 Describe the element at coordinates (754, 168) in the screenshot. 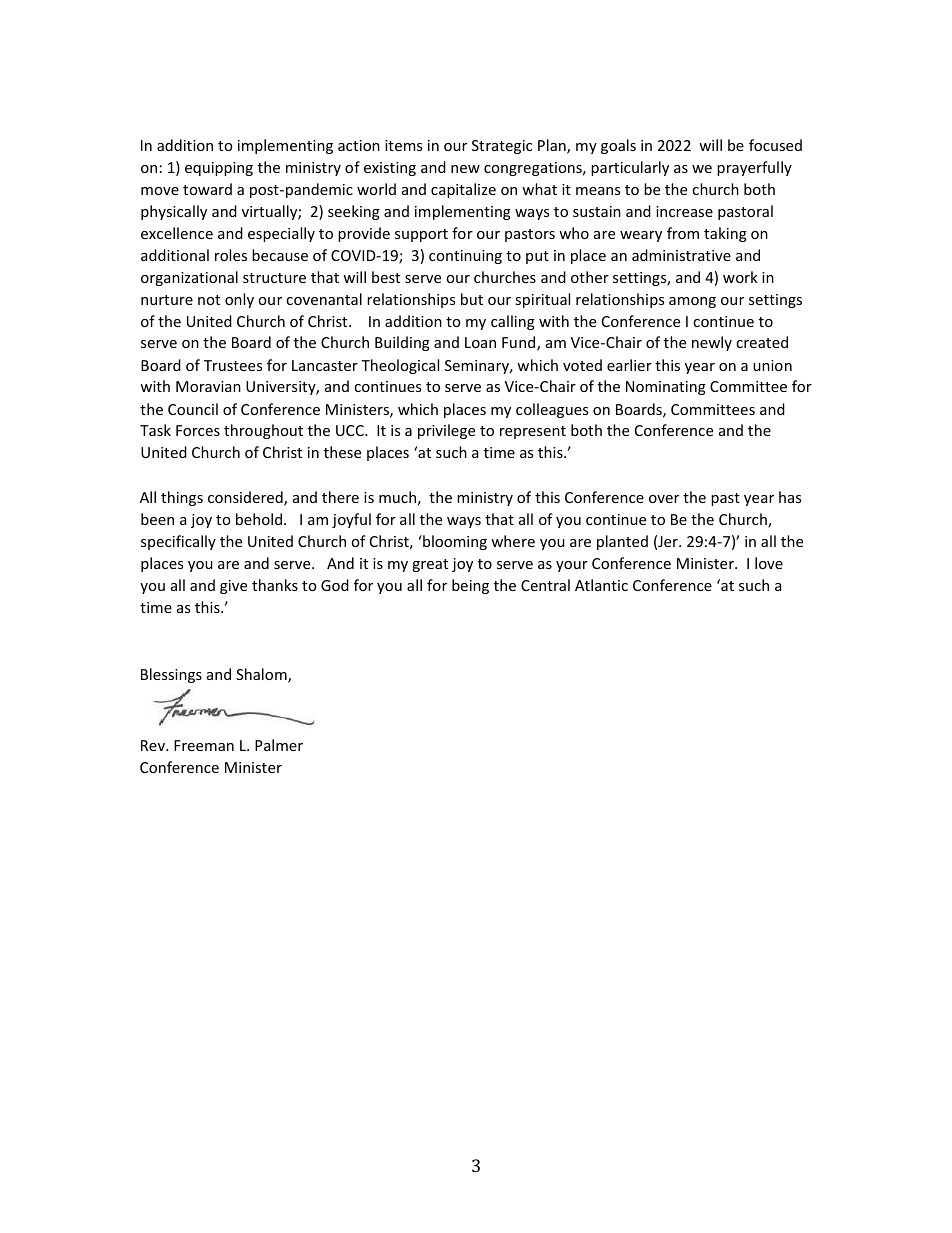

I see `prayerfully` at that location.
